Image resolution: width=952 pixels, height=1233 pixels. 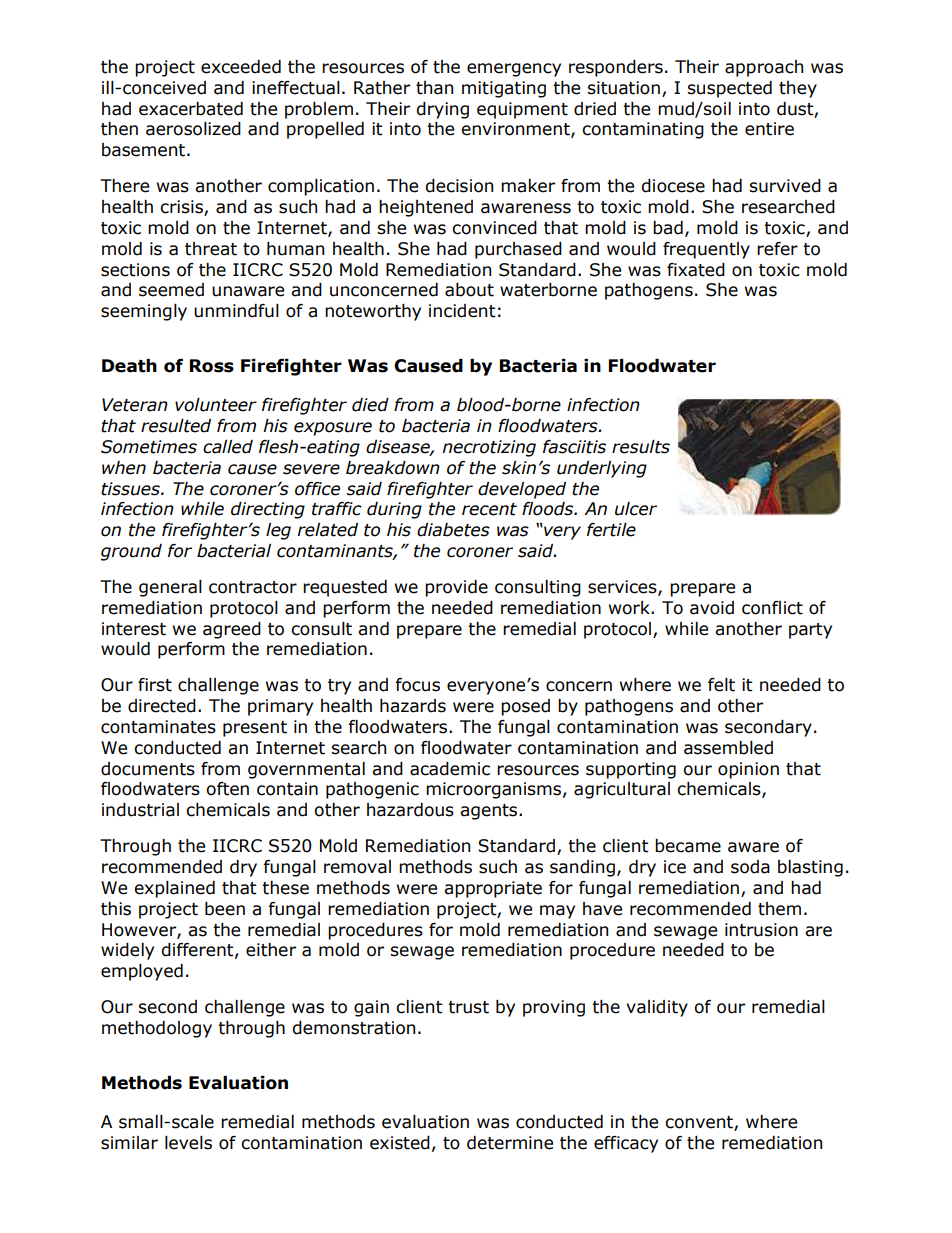 I want to click on levels, so click(x=188, y=1143).
